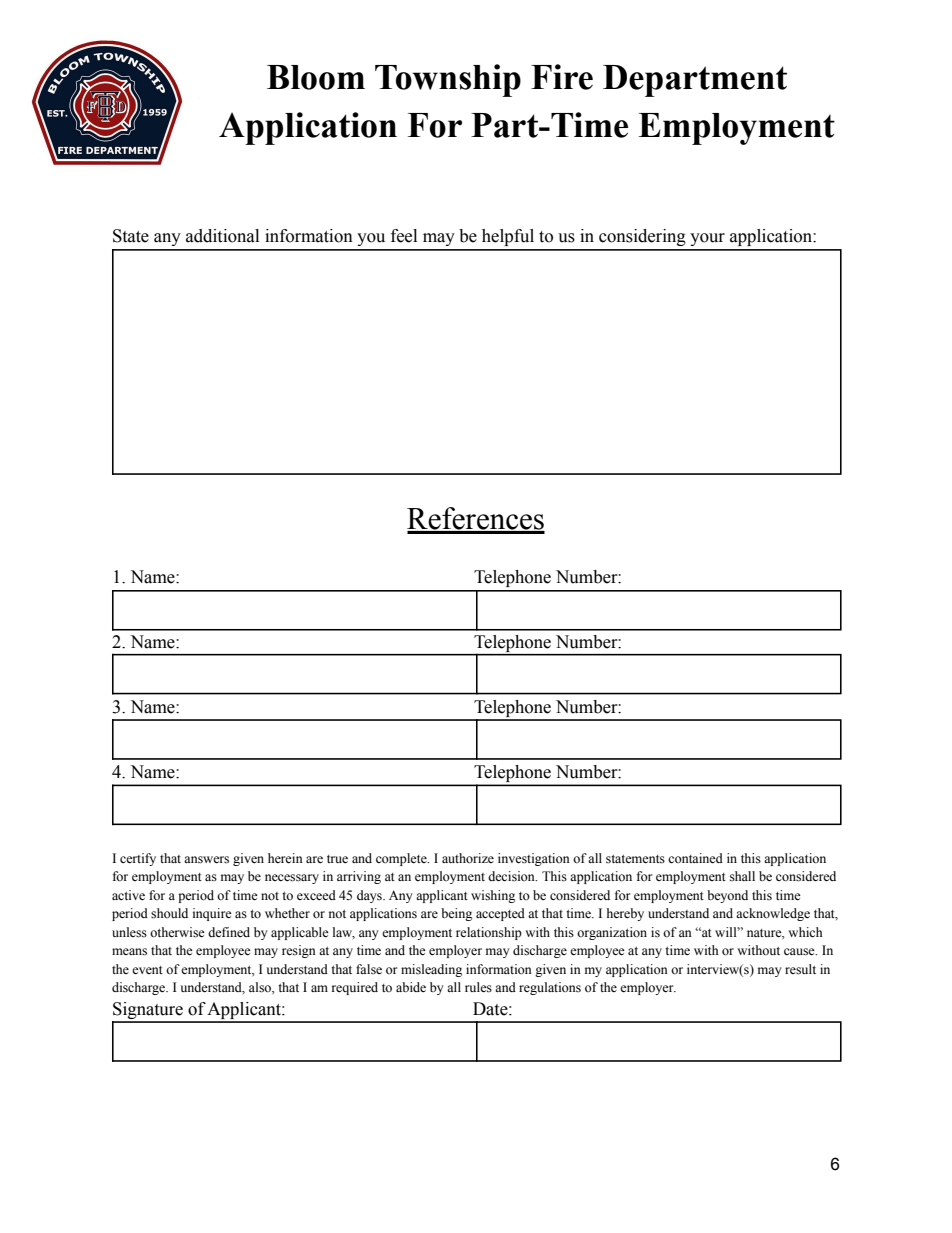  What do you see at coordinates (742, 876) in the page?
I see `shall` at bounding box center [742, 876].
